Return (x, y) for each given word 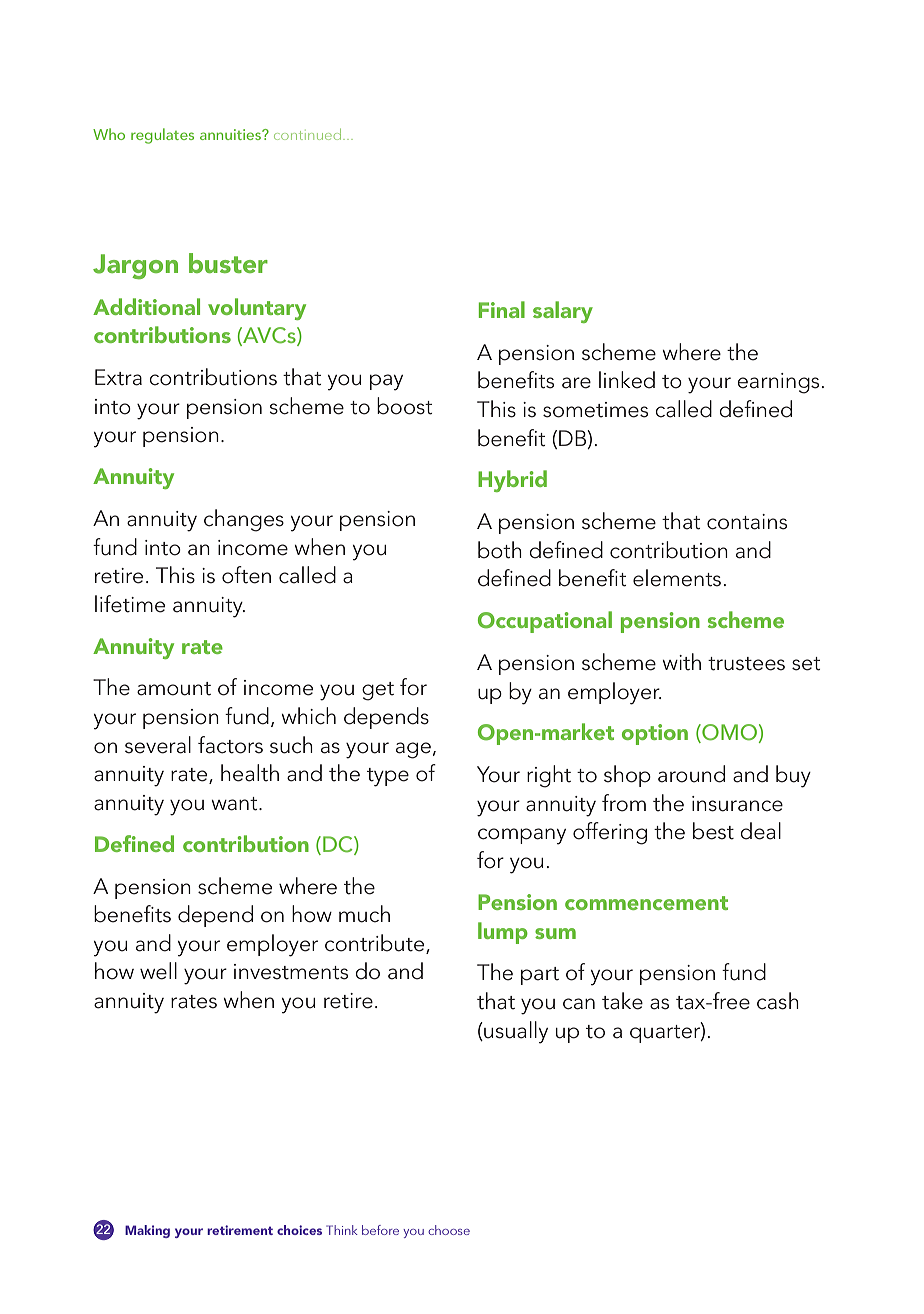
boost (405, 406)
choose (449, 1230)
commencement (646, 903)
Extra (118, 377)
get (378, 691)
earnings (778, 383)
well (158, 971)
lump (503, 933)
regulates (162, 136)
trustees (746, 664)
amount (174, 689)
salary (563, 312)
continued (309, 134)
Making (147, 1231)
